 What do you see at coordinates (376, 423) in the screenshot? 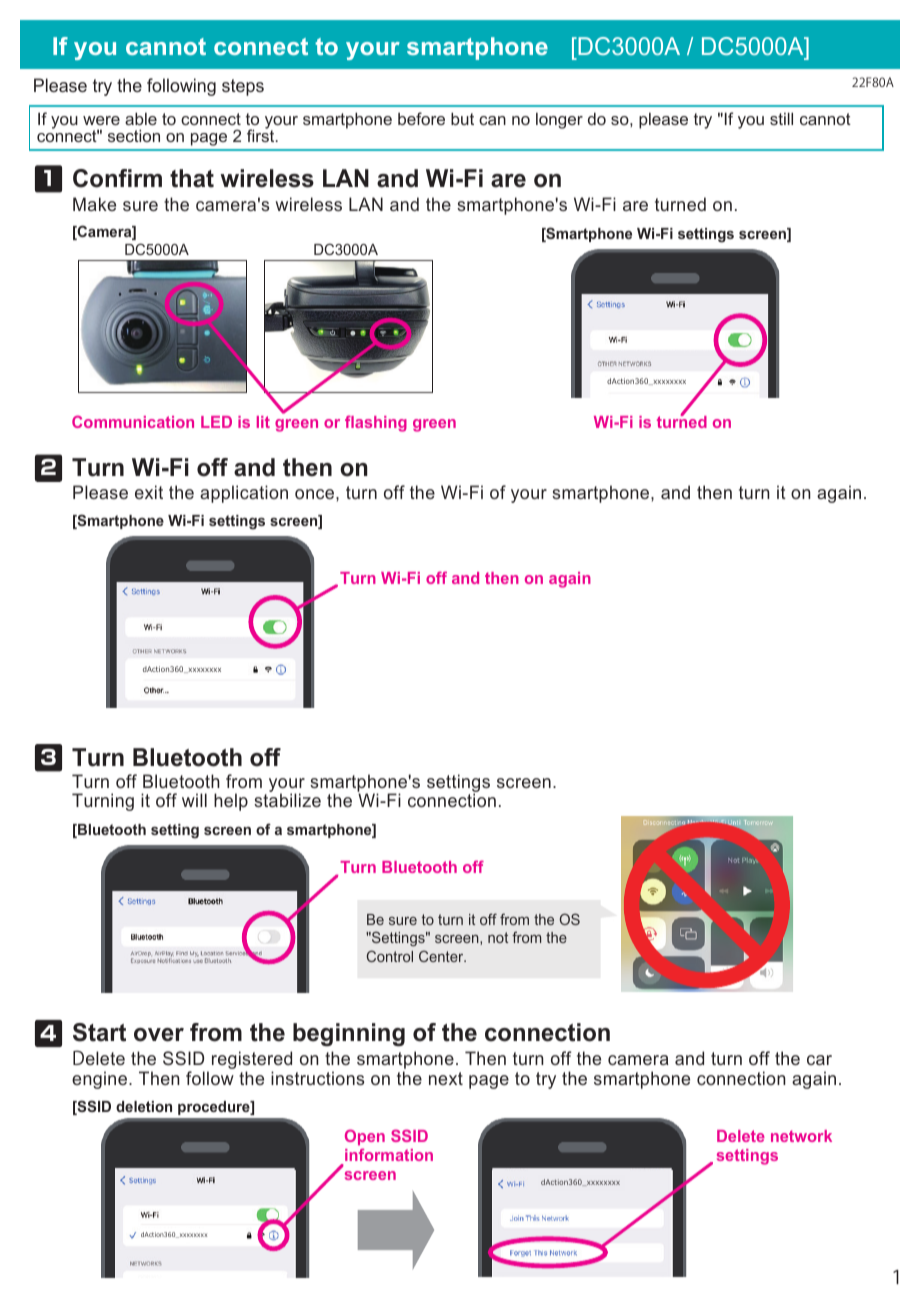
I see `flashing` at bounding box center [376, 423].
